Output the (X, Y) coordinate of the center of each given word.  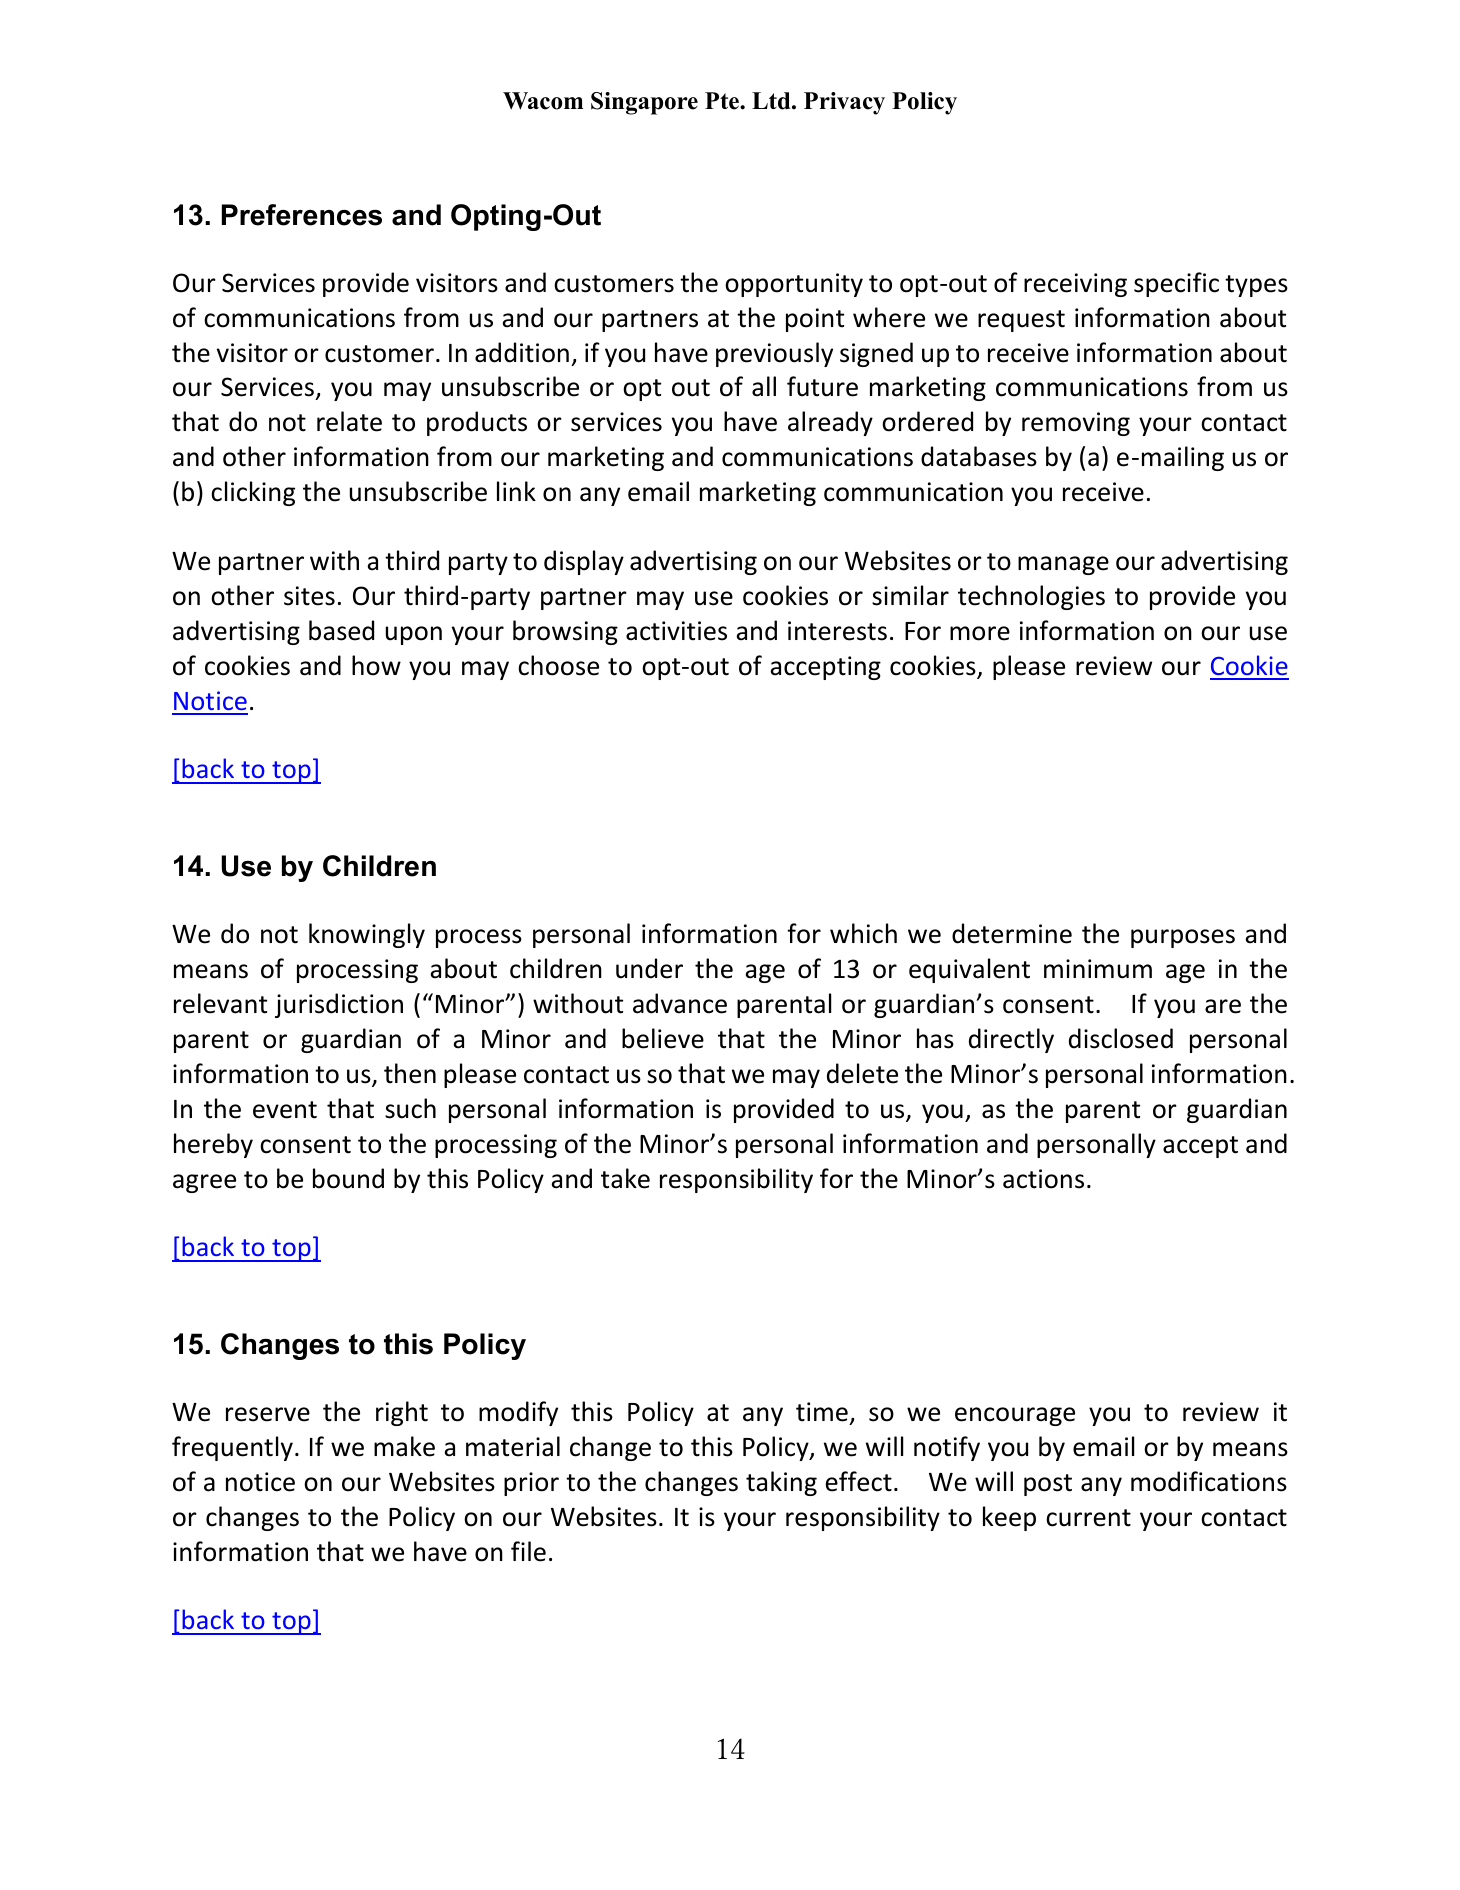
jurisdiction (339, 1005)
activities (676, 631)
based (341, 630)
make (404, 1446)
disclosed (1121, 1038)
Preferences (302, 215)
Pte (723, 101)
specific (1176, 284)
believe (663, 1038)
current (1088, 1518)
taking (781, 1483)
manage (1063, 565)
